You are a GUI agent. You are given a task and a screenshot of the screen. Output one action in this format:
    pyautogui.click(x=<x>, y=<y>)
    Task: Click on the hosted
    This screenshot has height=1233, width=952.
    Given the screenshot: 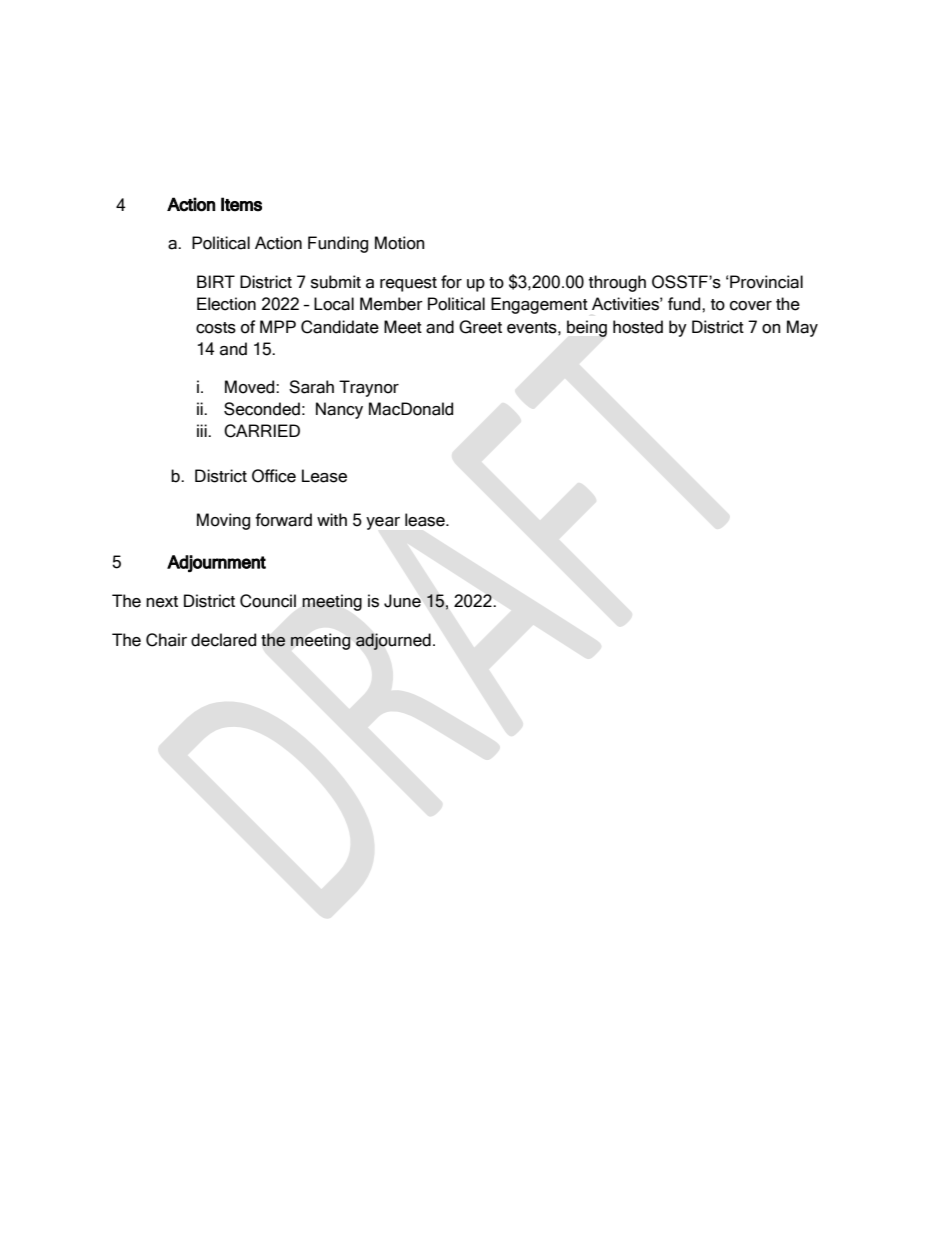 What is the action you would take?
    pyautogui.click(x=638, y=327)
